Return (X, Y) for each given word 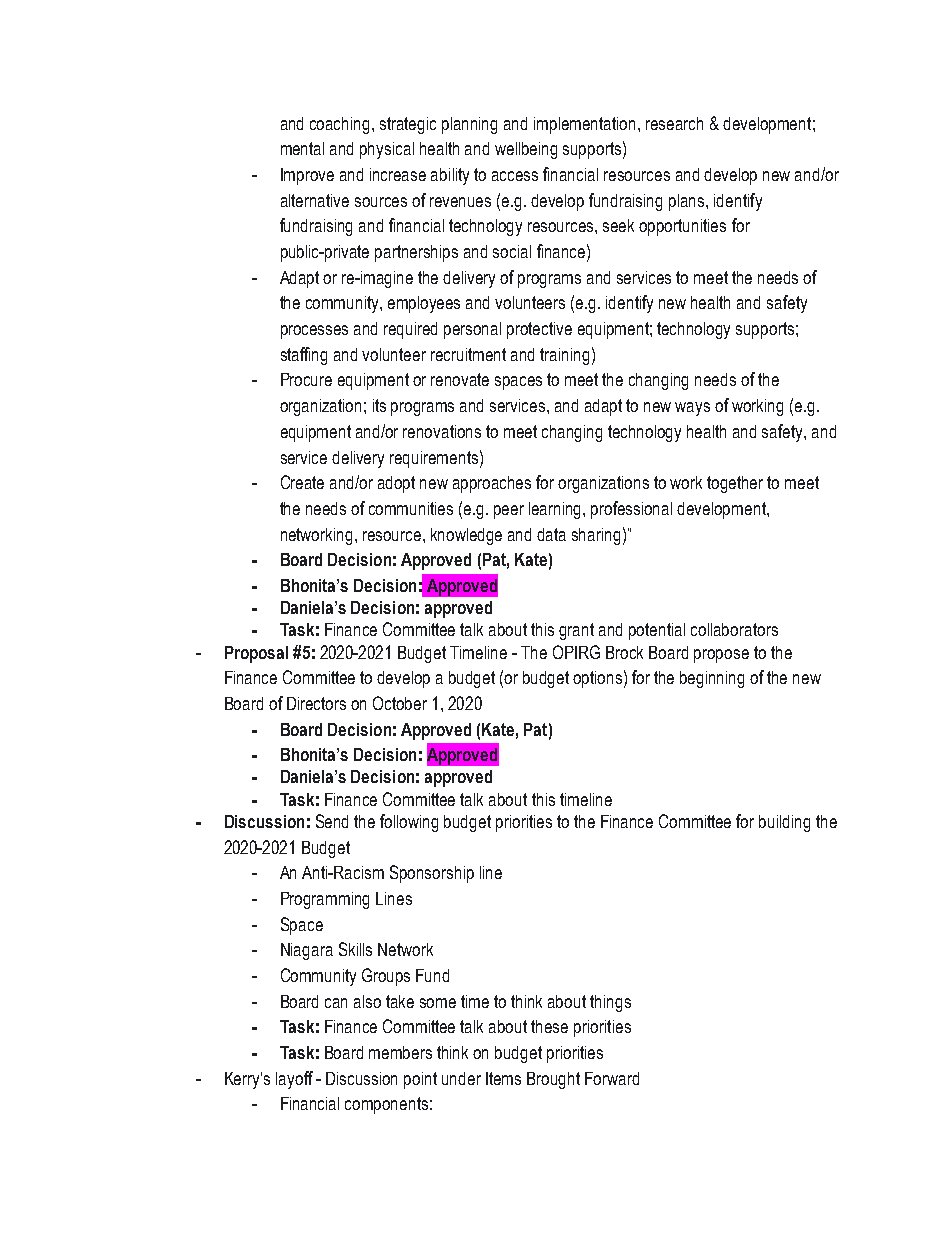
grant (576, 631)
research (674, 123)
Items (503, 1078)
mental (302, 148)
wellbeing (526, 150)
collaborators (734, 629)
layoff (294, 1080)
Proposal (256, 654)
